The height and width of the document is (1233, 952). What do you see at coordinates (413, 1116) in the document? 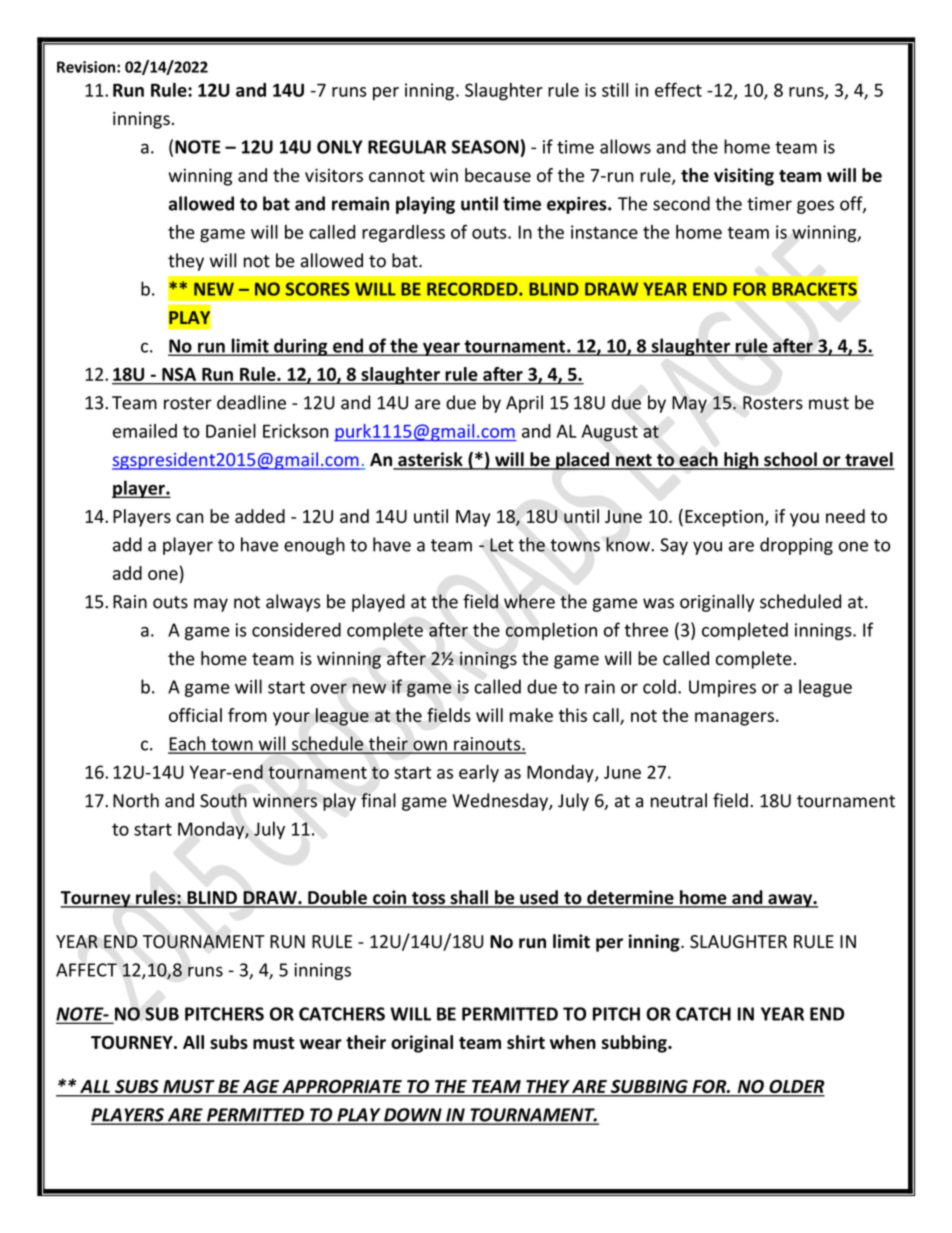
I see `DOWN` at bounding box center [413, 1116].
